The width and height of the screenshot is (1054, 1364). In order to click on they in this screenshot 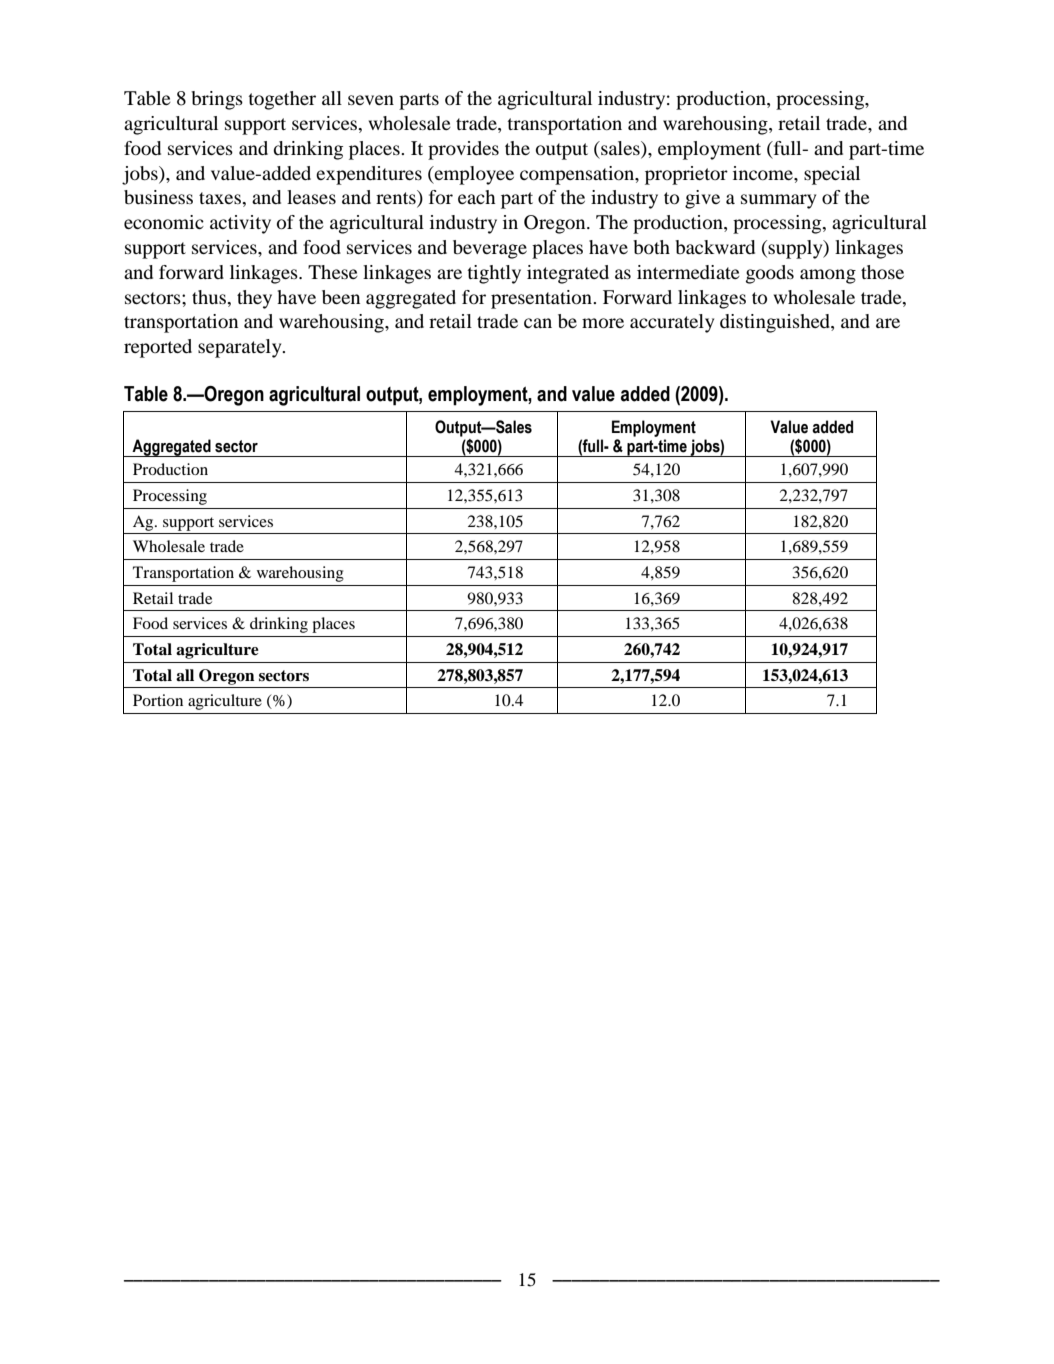, I will do `click(254, 299)`.
